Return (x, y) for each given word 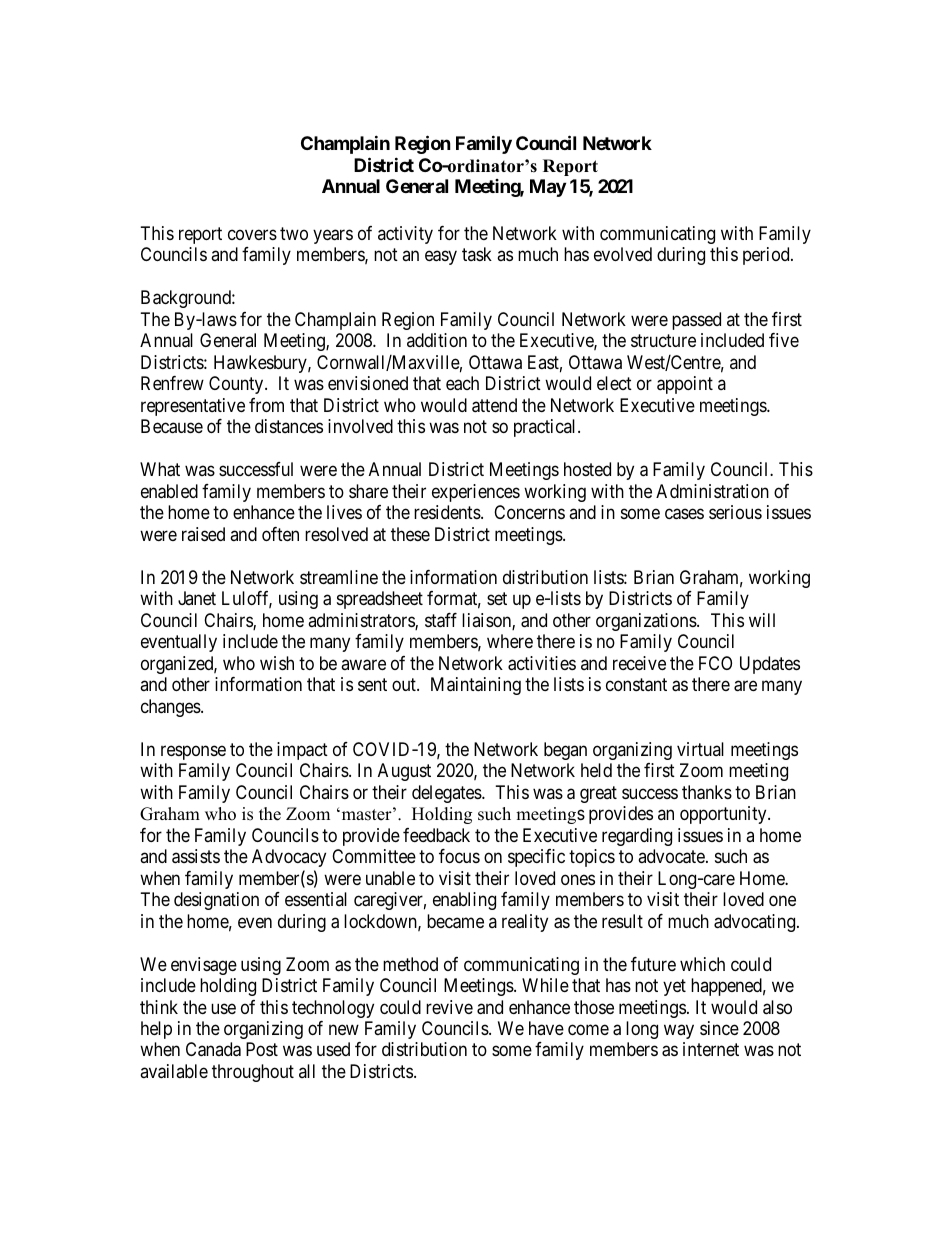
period (767, 256)
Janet (197, 598)
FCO (715, 663)
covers (252, 234)
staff (441, 620)
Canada (213, 1049)
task (477, 254)
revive (449, 1007)
